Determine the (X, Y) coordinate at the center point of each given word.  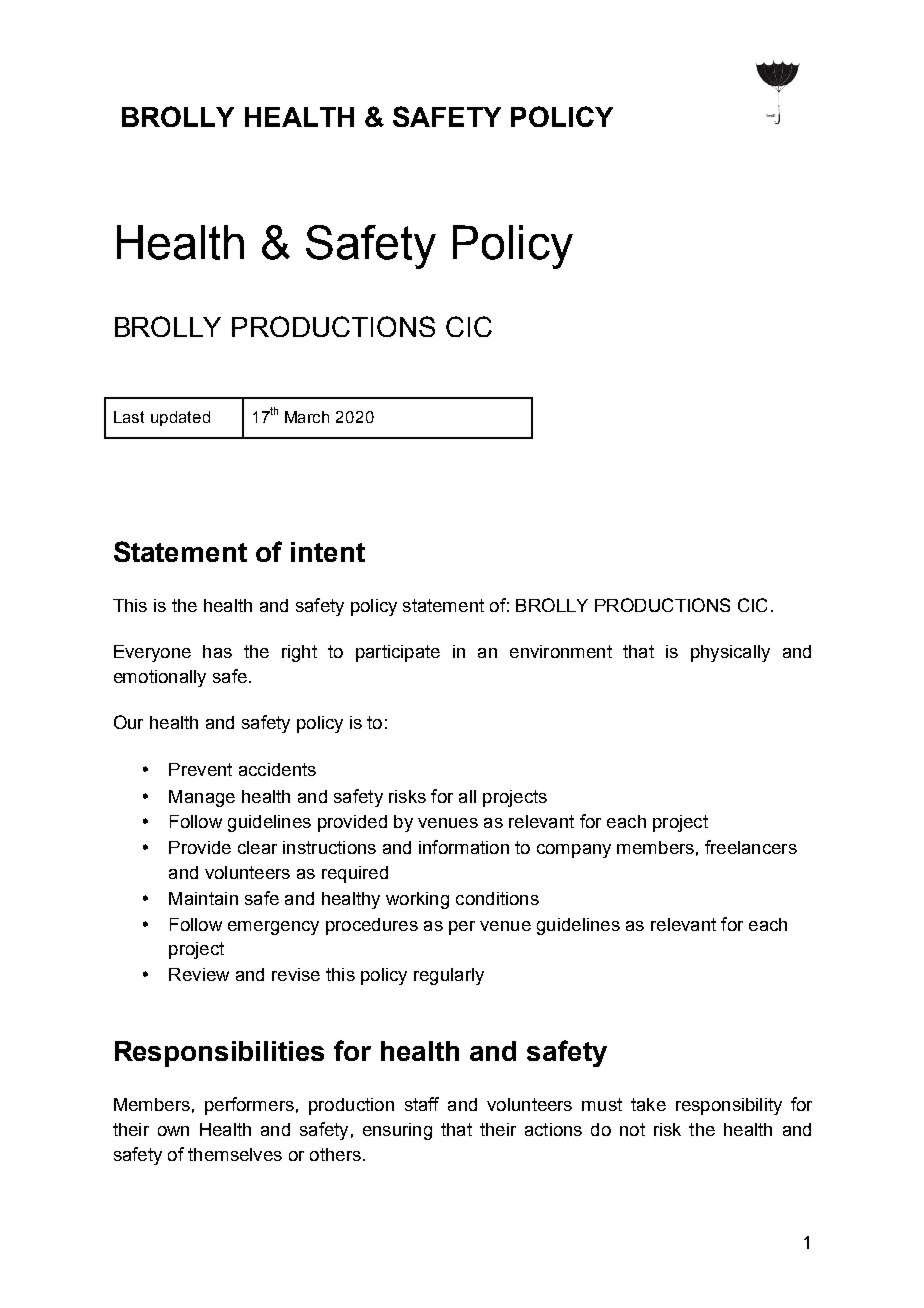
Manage (202, 798)
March (307, 417)
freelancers (751, 847)
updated (180, 418)
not (632, 1129)
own (173, 1131)
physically (730, 653)
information (464, 847)
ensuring (397, 1131)
